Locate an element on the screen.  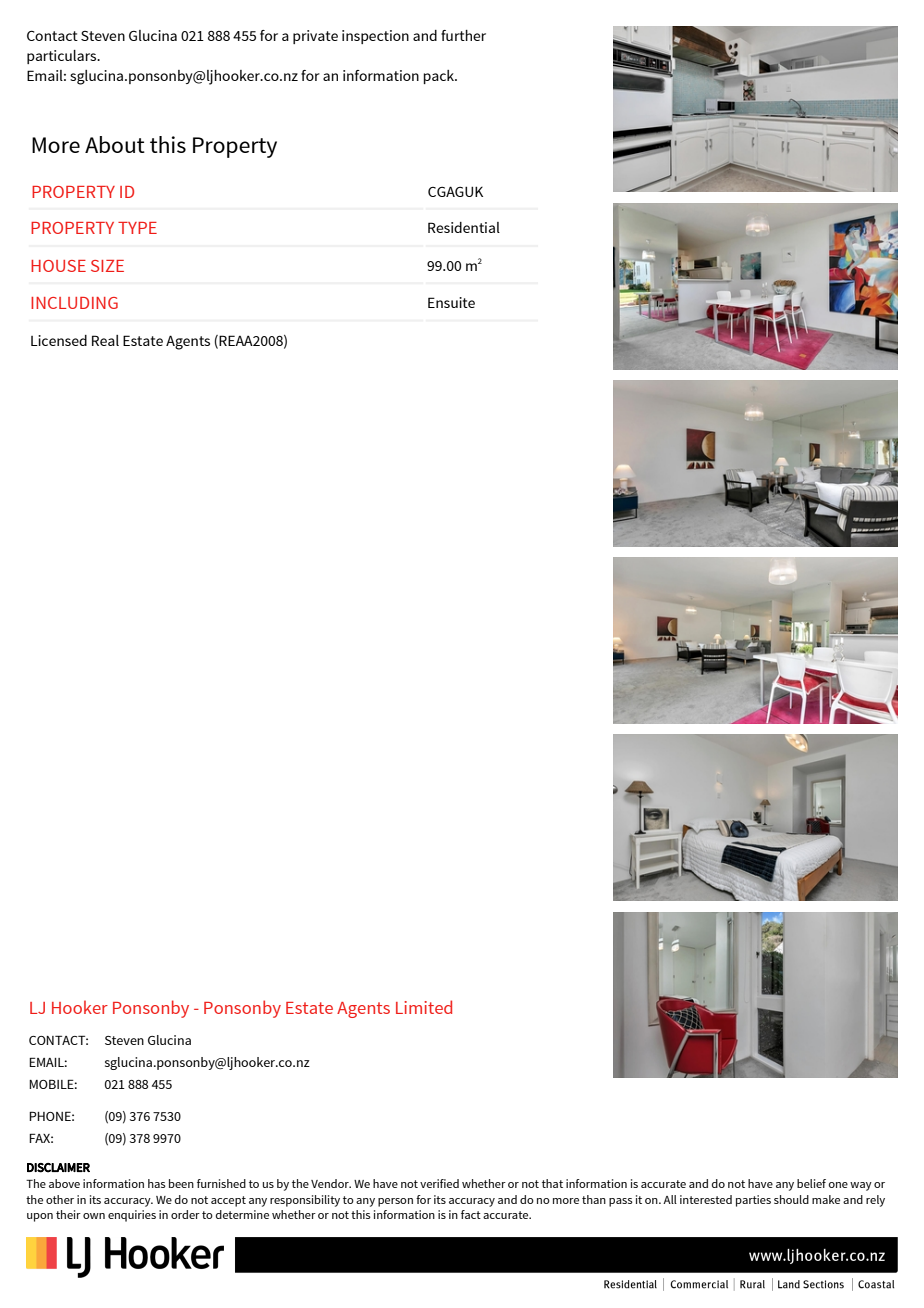
verified is located at coordinates (439, 1183).
